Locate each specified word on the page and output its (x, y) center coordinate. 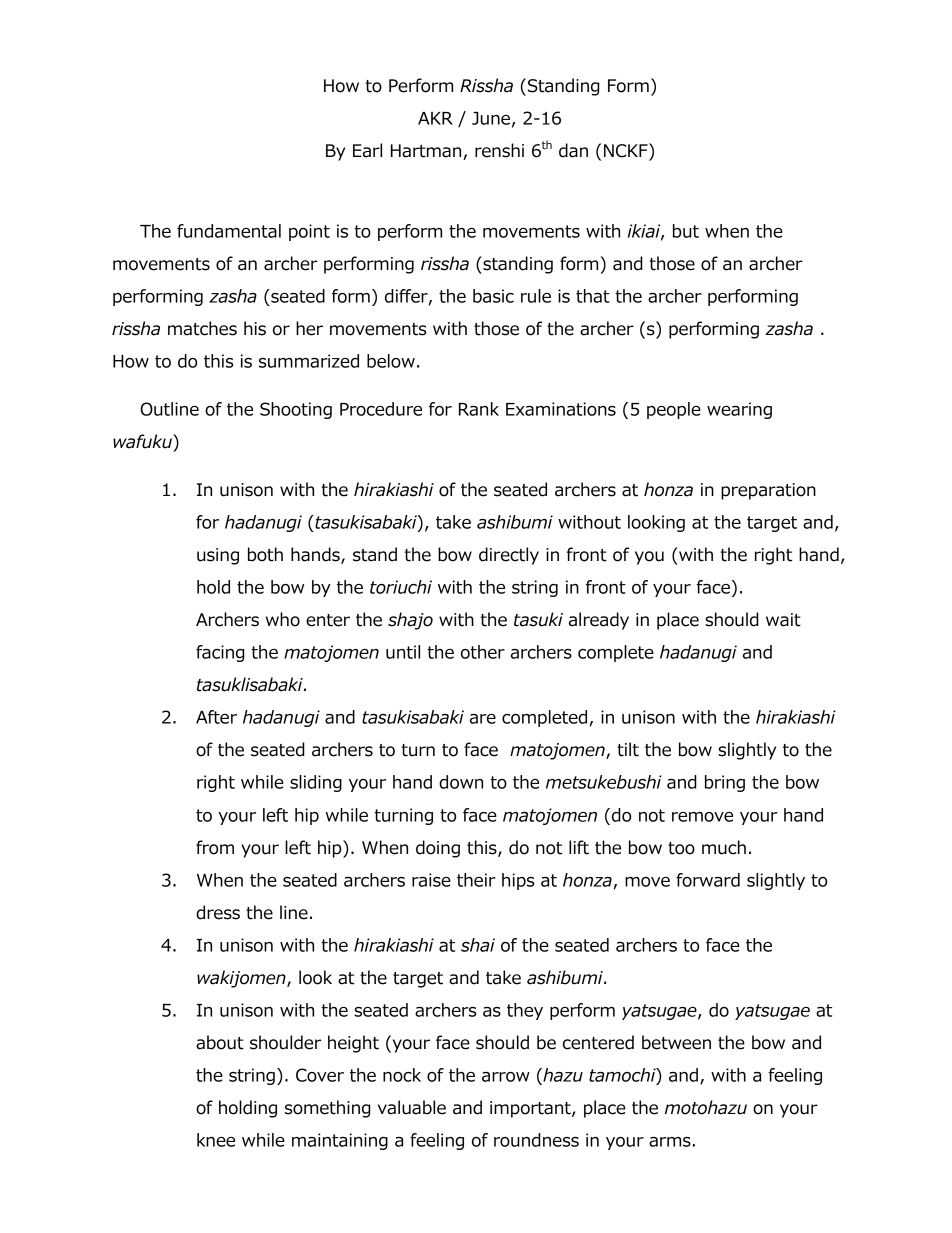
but (686, 231)
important (531, 1109)
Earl (367, 150)
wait (783, 620)
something (327, 1109)
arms (670, 1142)
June (491, 118)
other (483, 652)
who (283, 619)
